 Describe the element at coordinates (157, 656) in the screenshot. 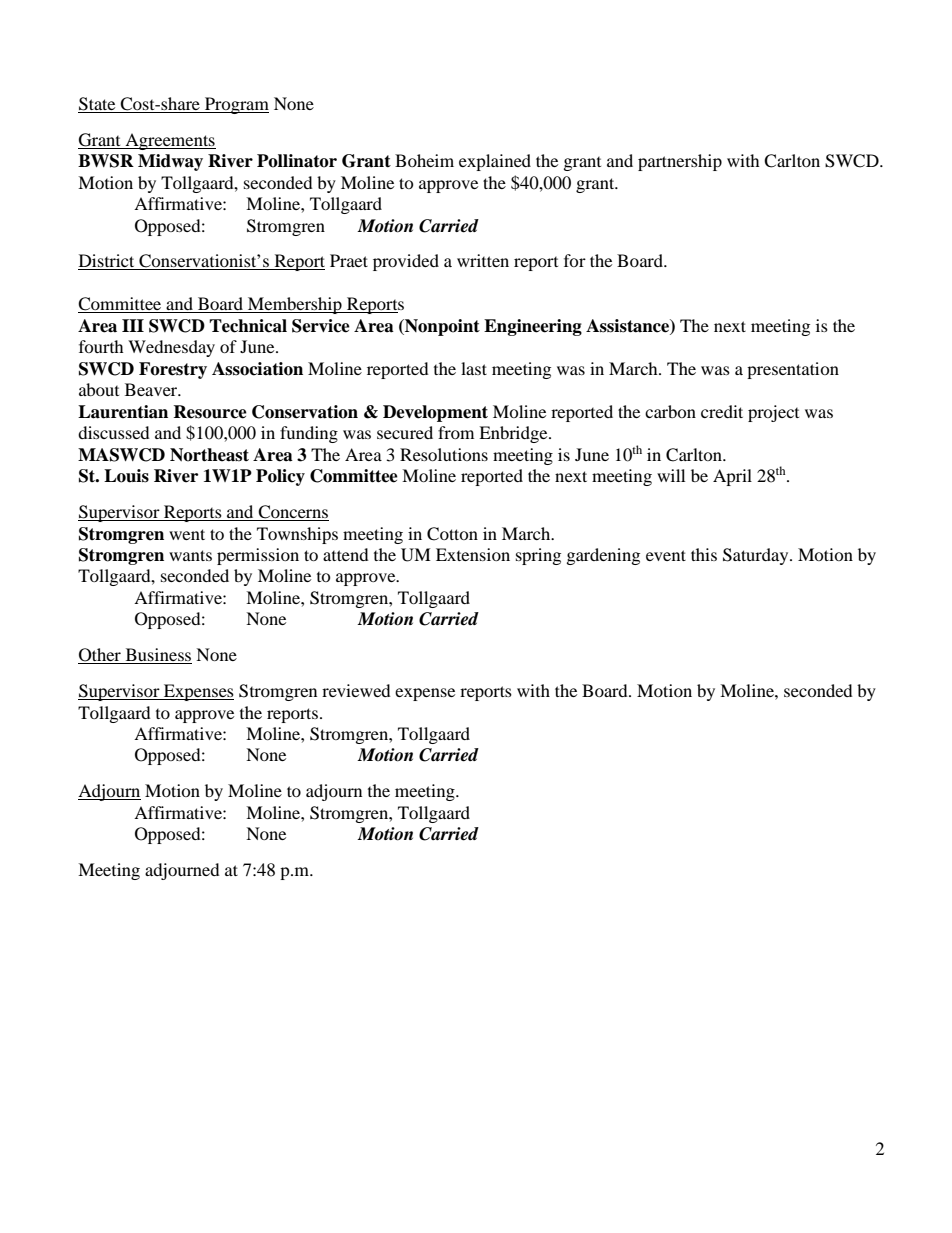

I see `Business` at that location.
